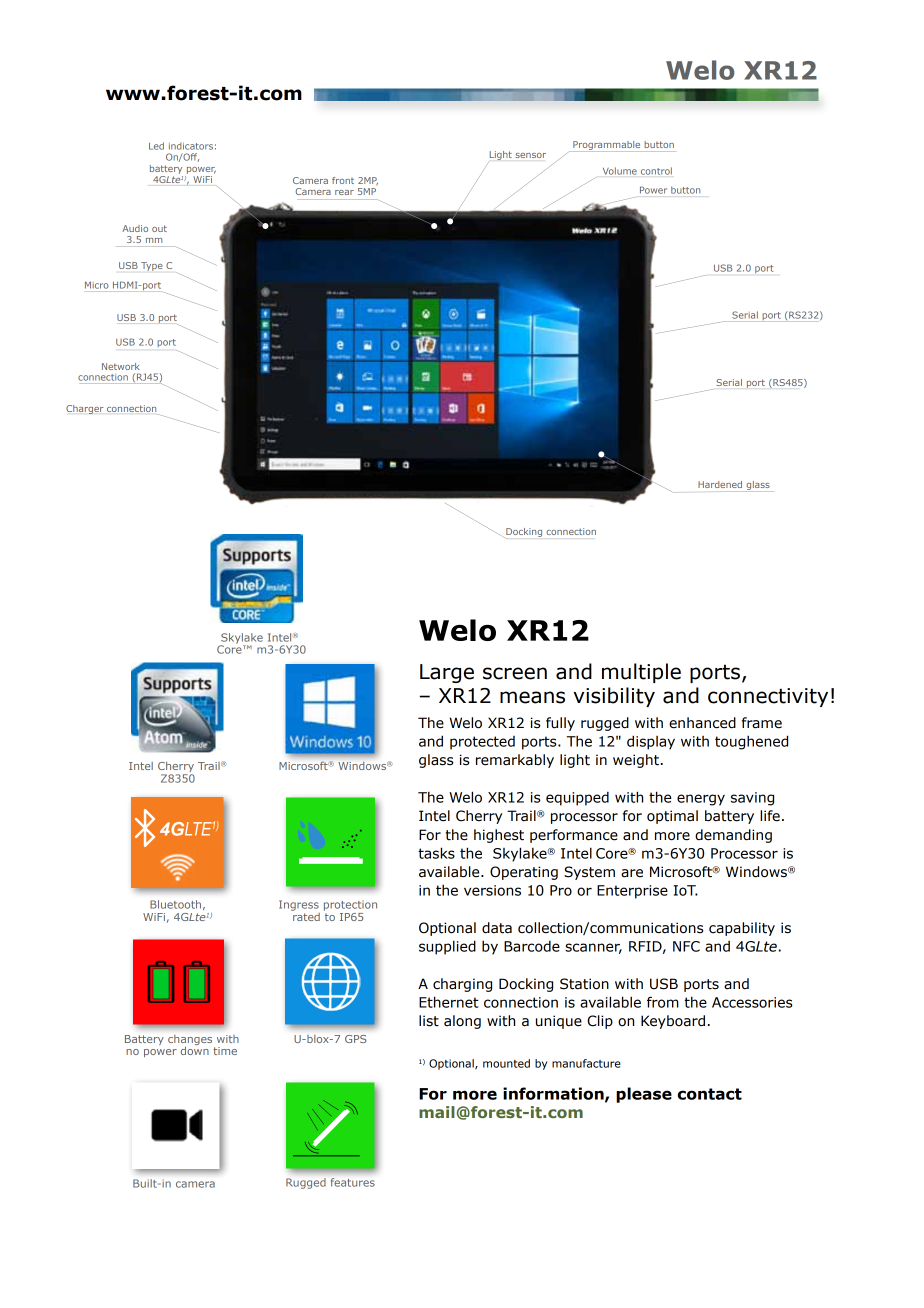  What do you see at coordinates (299, 905) in the screenshot?
I see `Ingress` at bounding box center [299, 905].
